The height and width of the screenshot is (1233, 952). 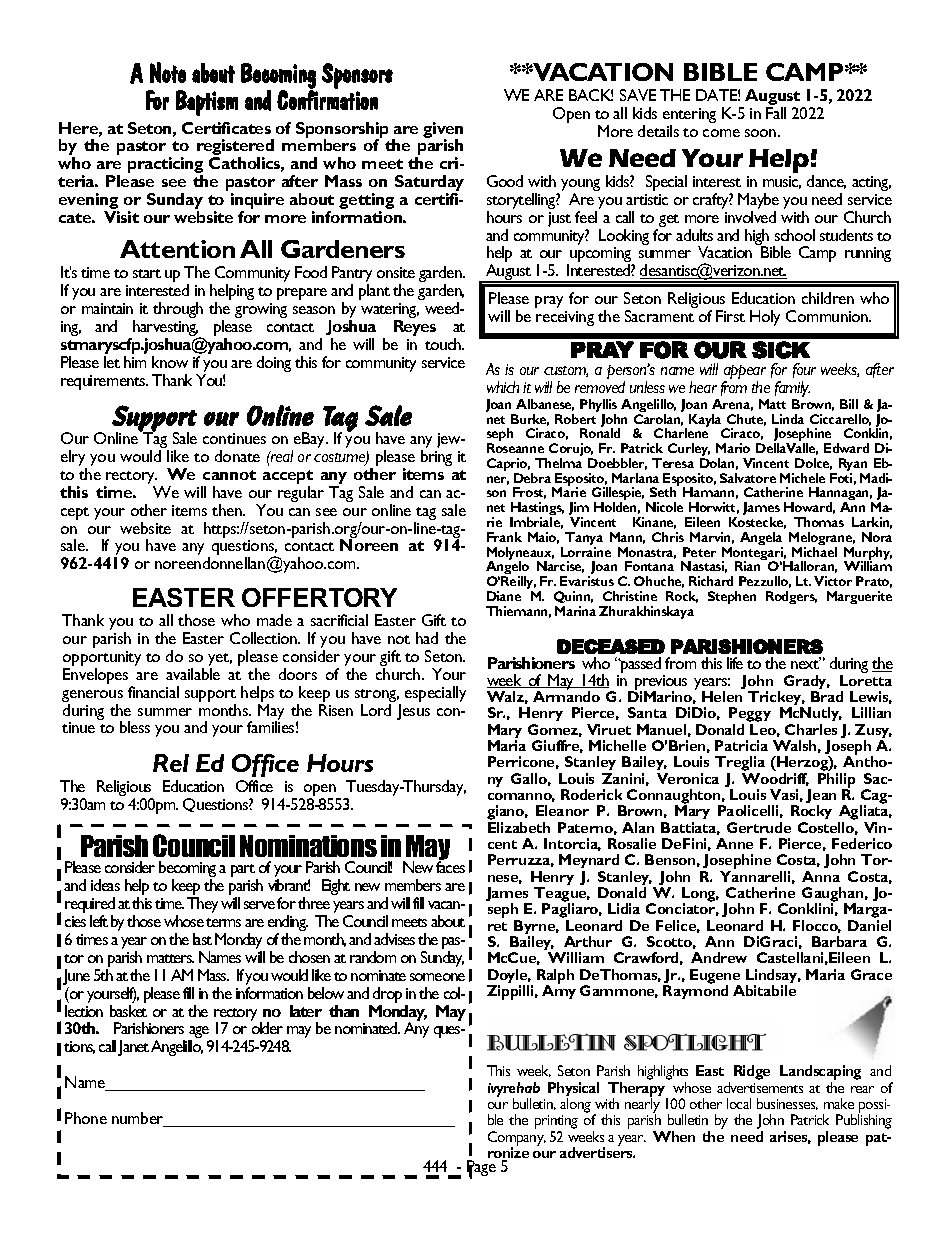 What do you see at coordinates (776, 113) in the screenshot?
I see `Fall` at bounding box center [776, 113].
